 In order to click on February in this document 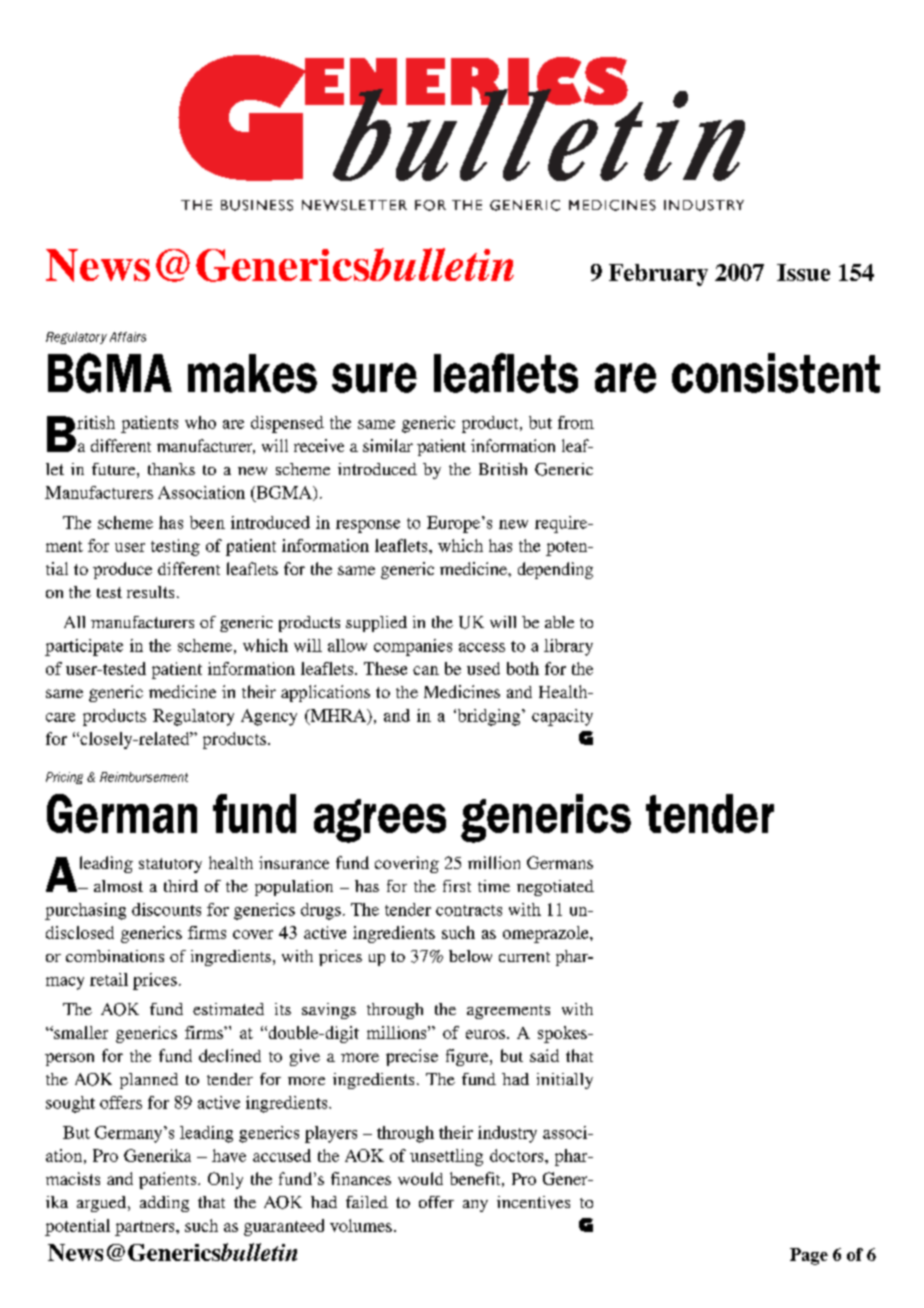, I will do `click(658, 275)`.
